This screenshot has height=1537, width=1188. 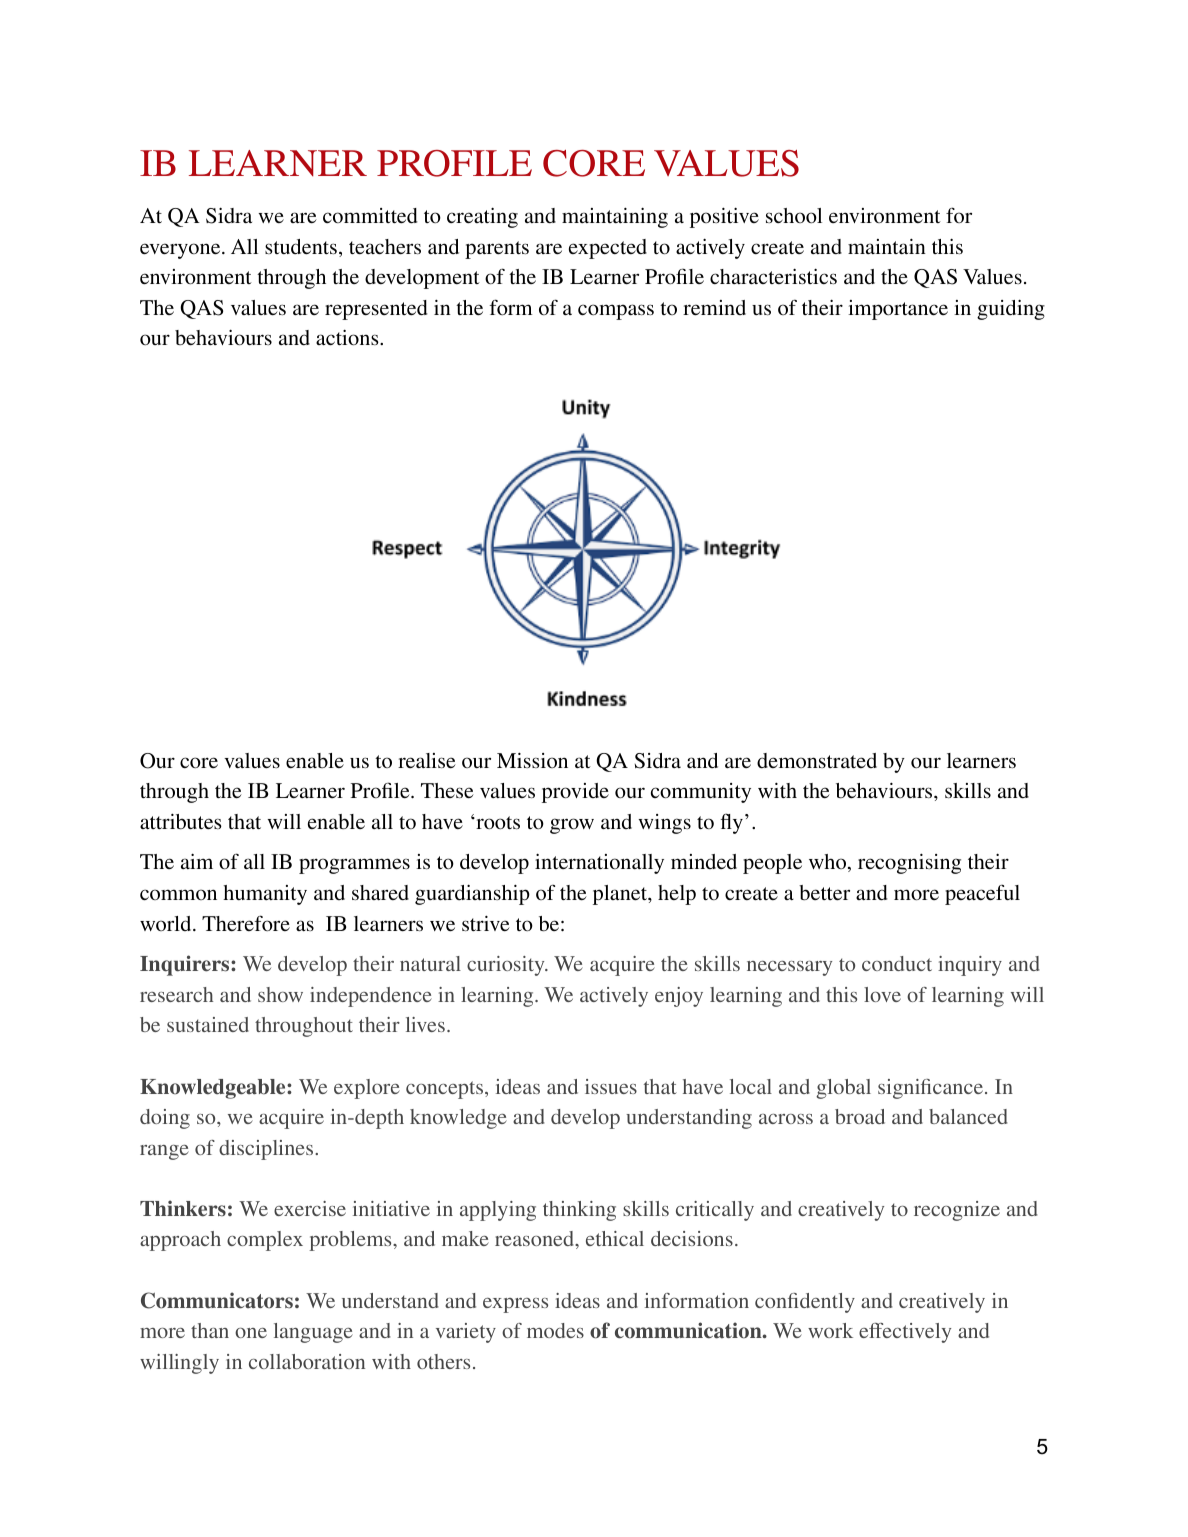 I want to click on effectively, so click(x=905, y=1333).
